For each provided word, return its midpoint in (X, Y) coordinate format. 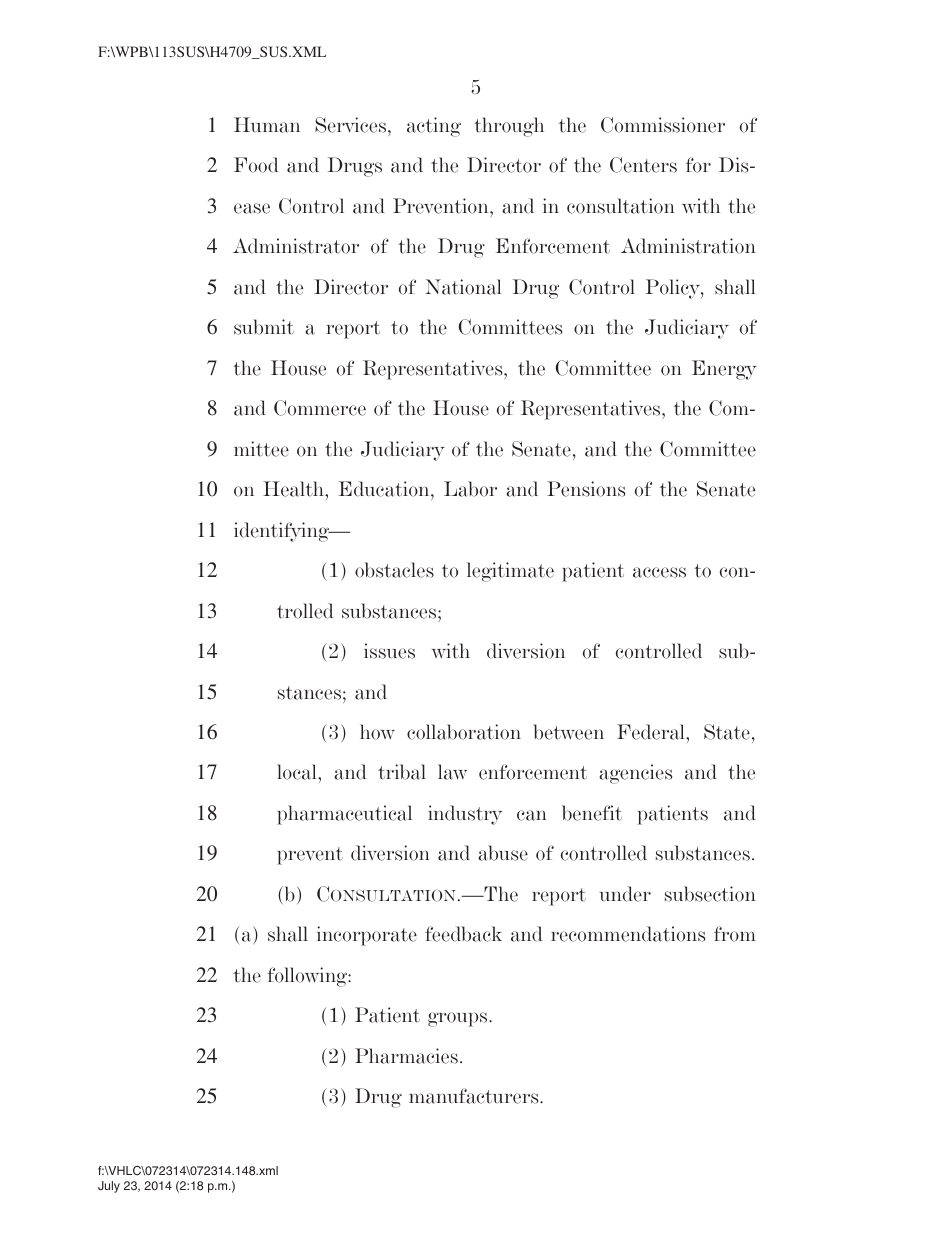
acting (434, 127)
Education (385, 490)
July (109, 1187)
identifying (282, 532)
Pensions (586, 489)
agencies (635, 774)
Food (256, 165)
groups (459, 1019)
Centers (643, 165)
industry (465, 815)
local (298, 772)
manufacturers (475, 1096)
